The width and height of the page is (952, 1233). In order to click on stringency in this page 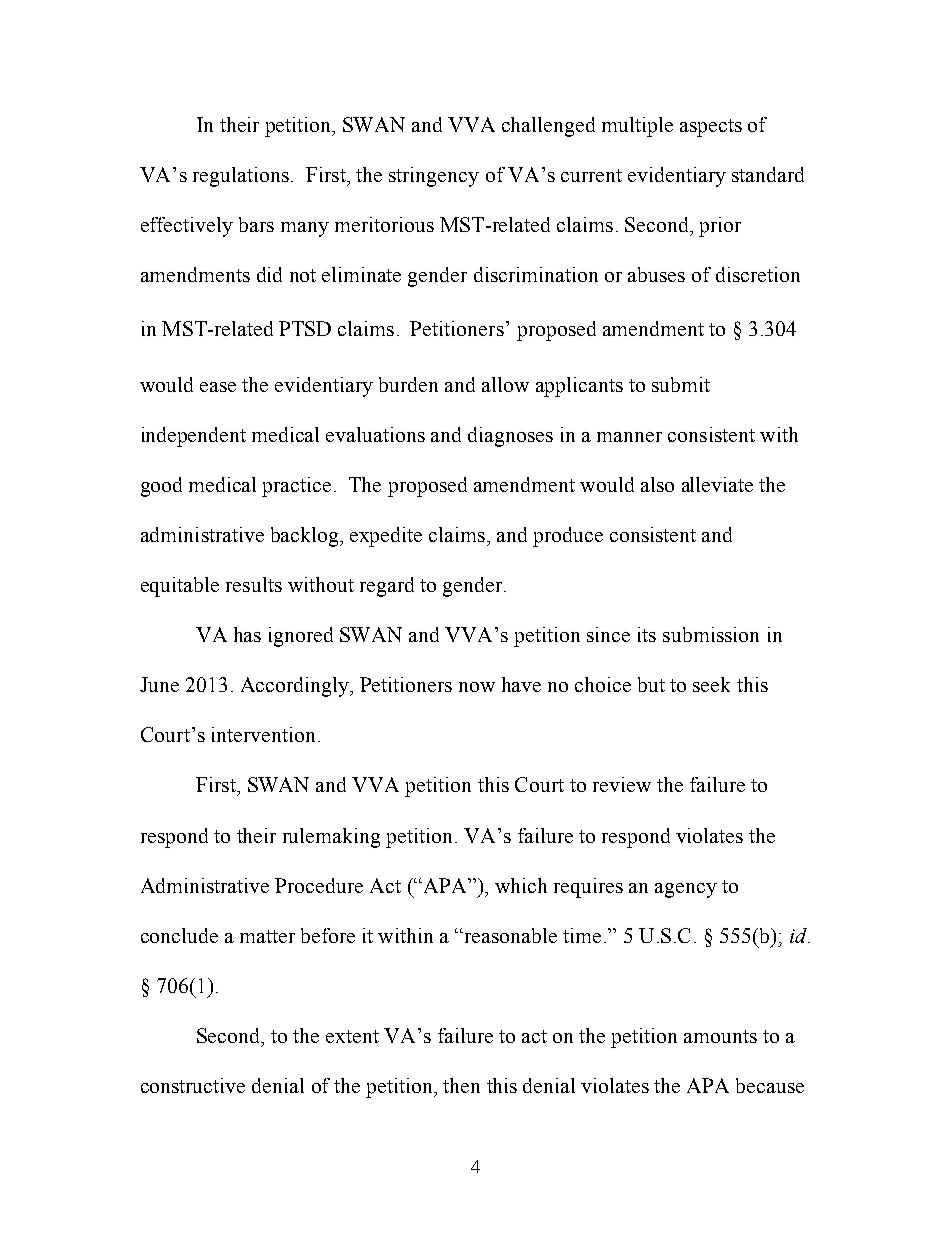, I will do `click(434, 177)`.
